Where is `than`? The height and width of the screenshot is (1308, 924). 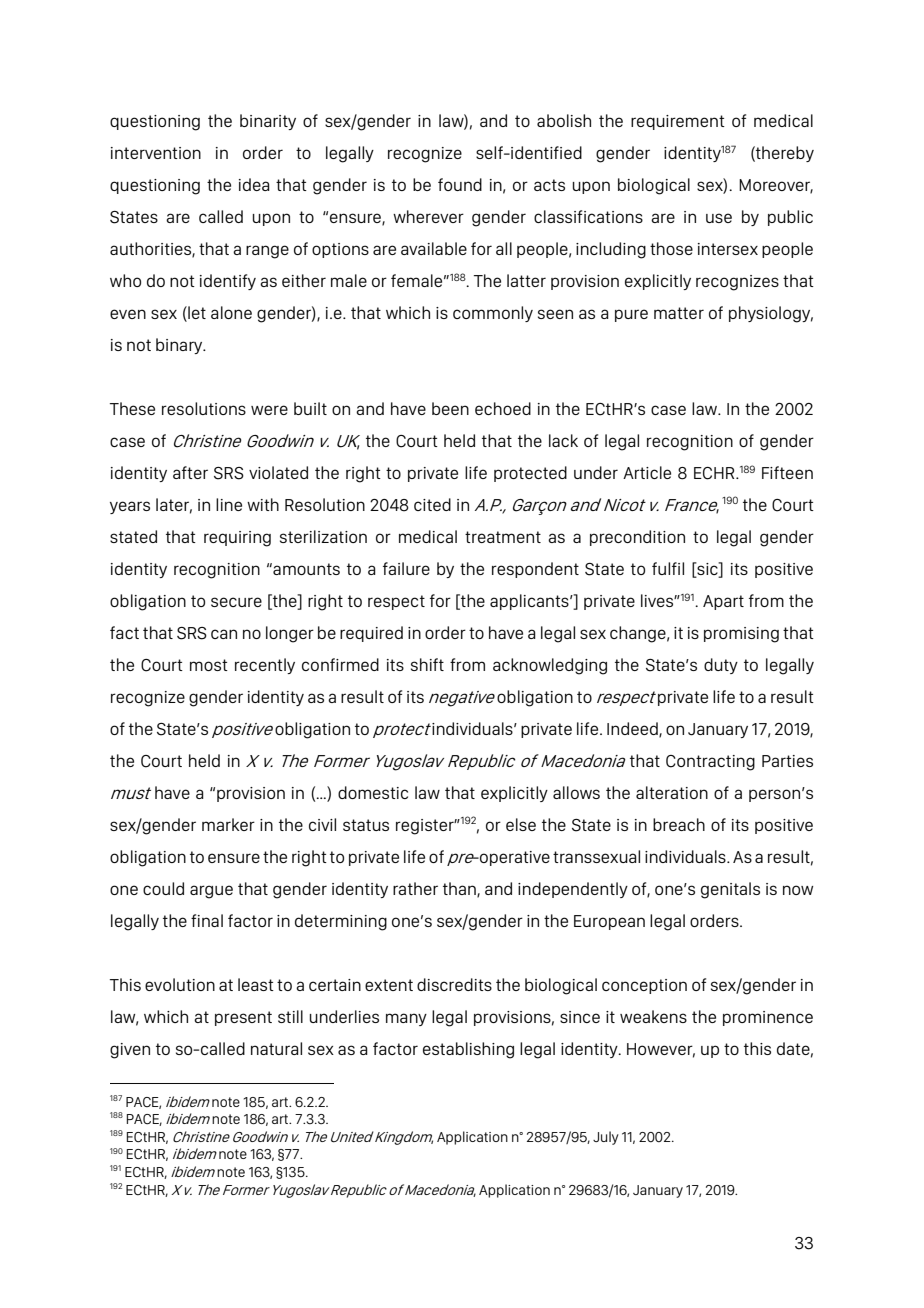 than is located at coordinates (460, 889).
